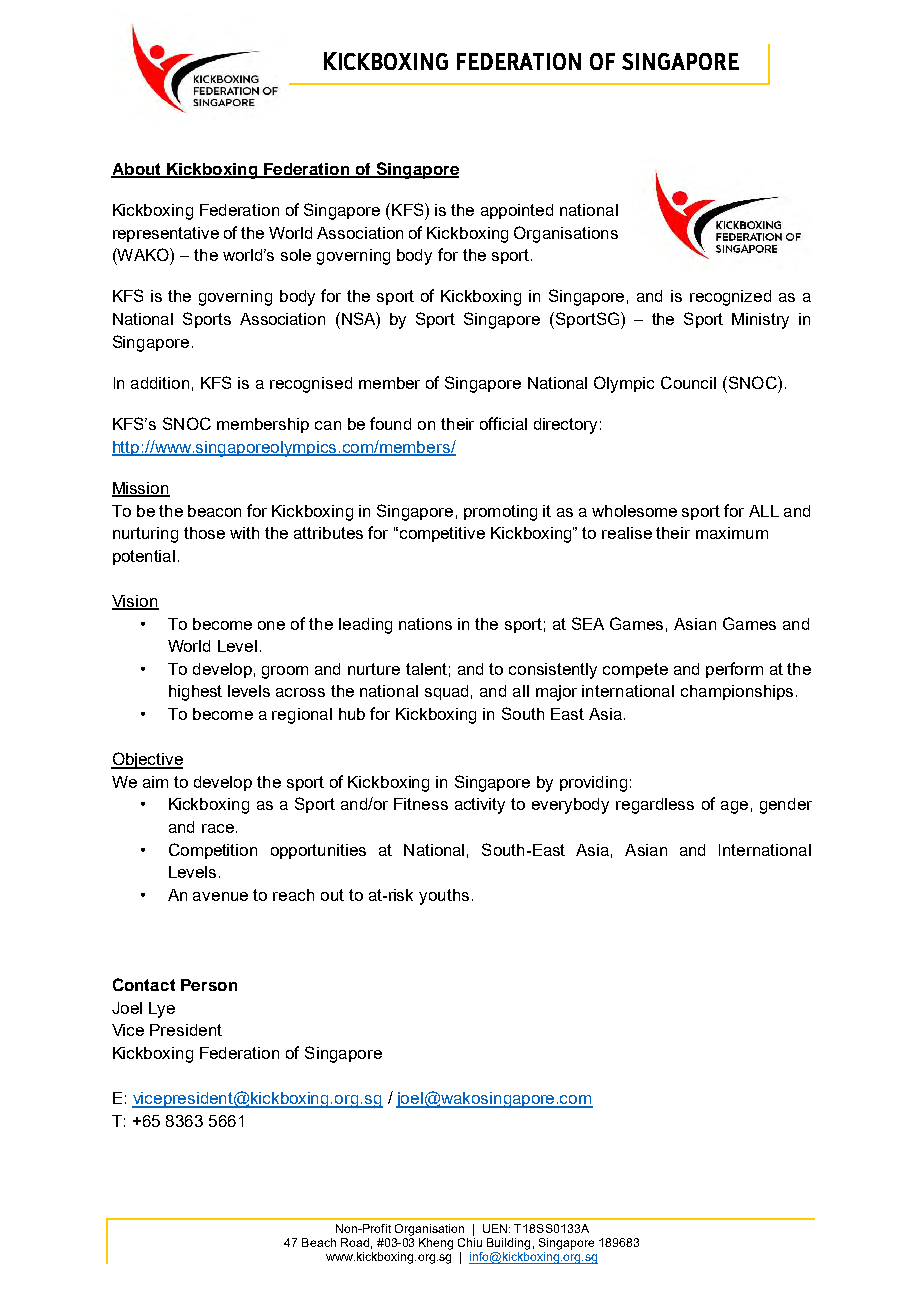 This screenshot has height=1308, width=924. I want to click on Person, so click(209, 985).
